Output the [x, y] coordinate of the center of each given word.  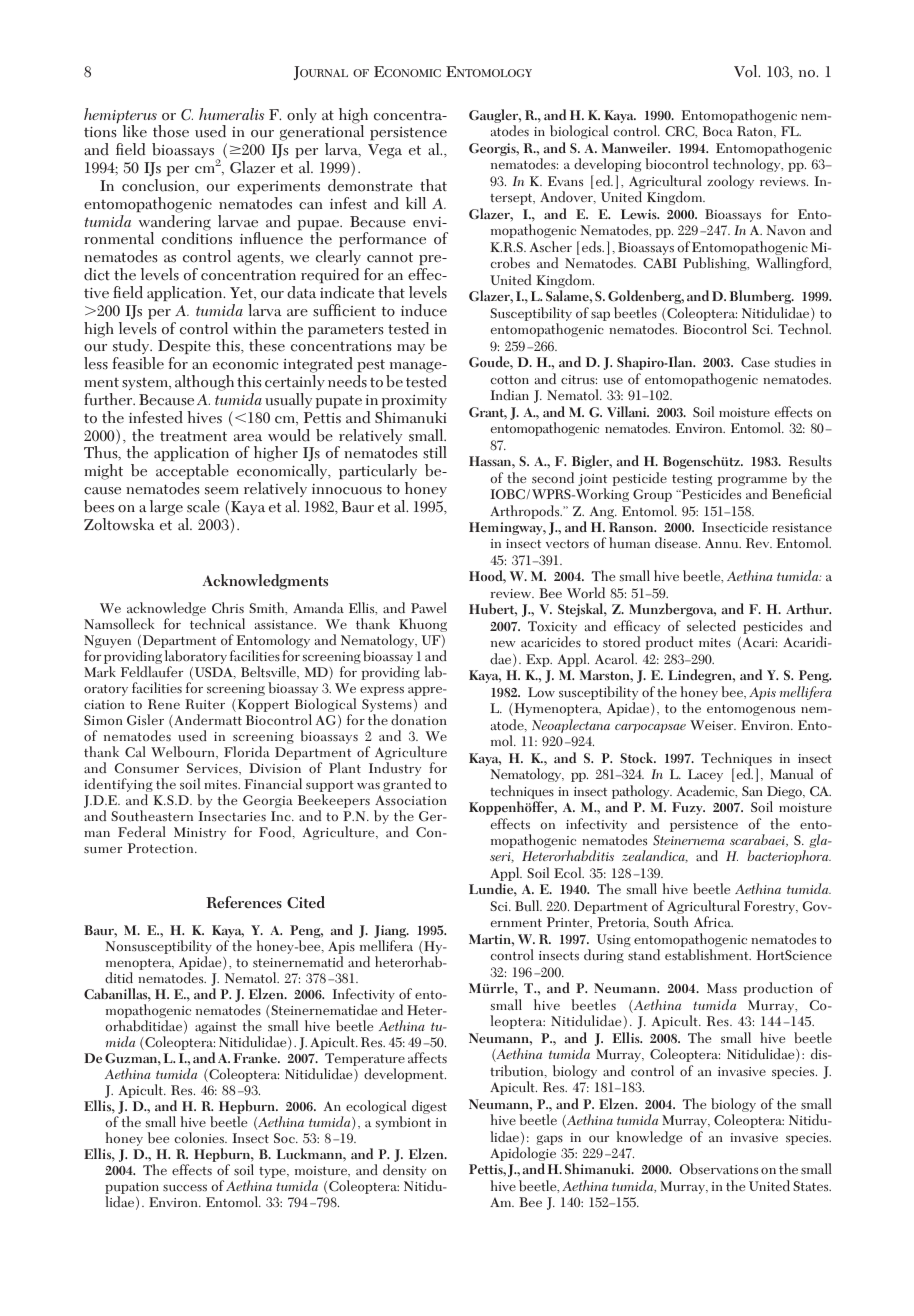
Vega [385, 151]
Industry [395, 769]
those [171, 131]
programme [752, 482]
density [404, 1171]
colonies [200, 1138]
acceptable [192, 471]
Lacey [705, 775]
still [435, 452]
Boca [718, 131]
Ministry [200, 833]
